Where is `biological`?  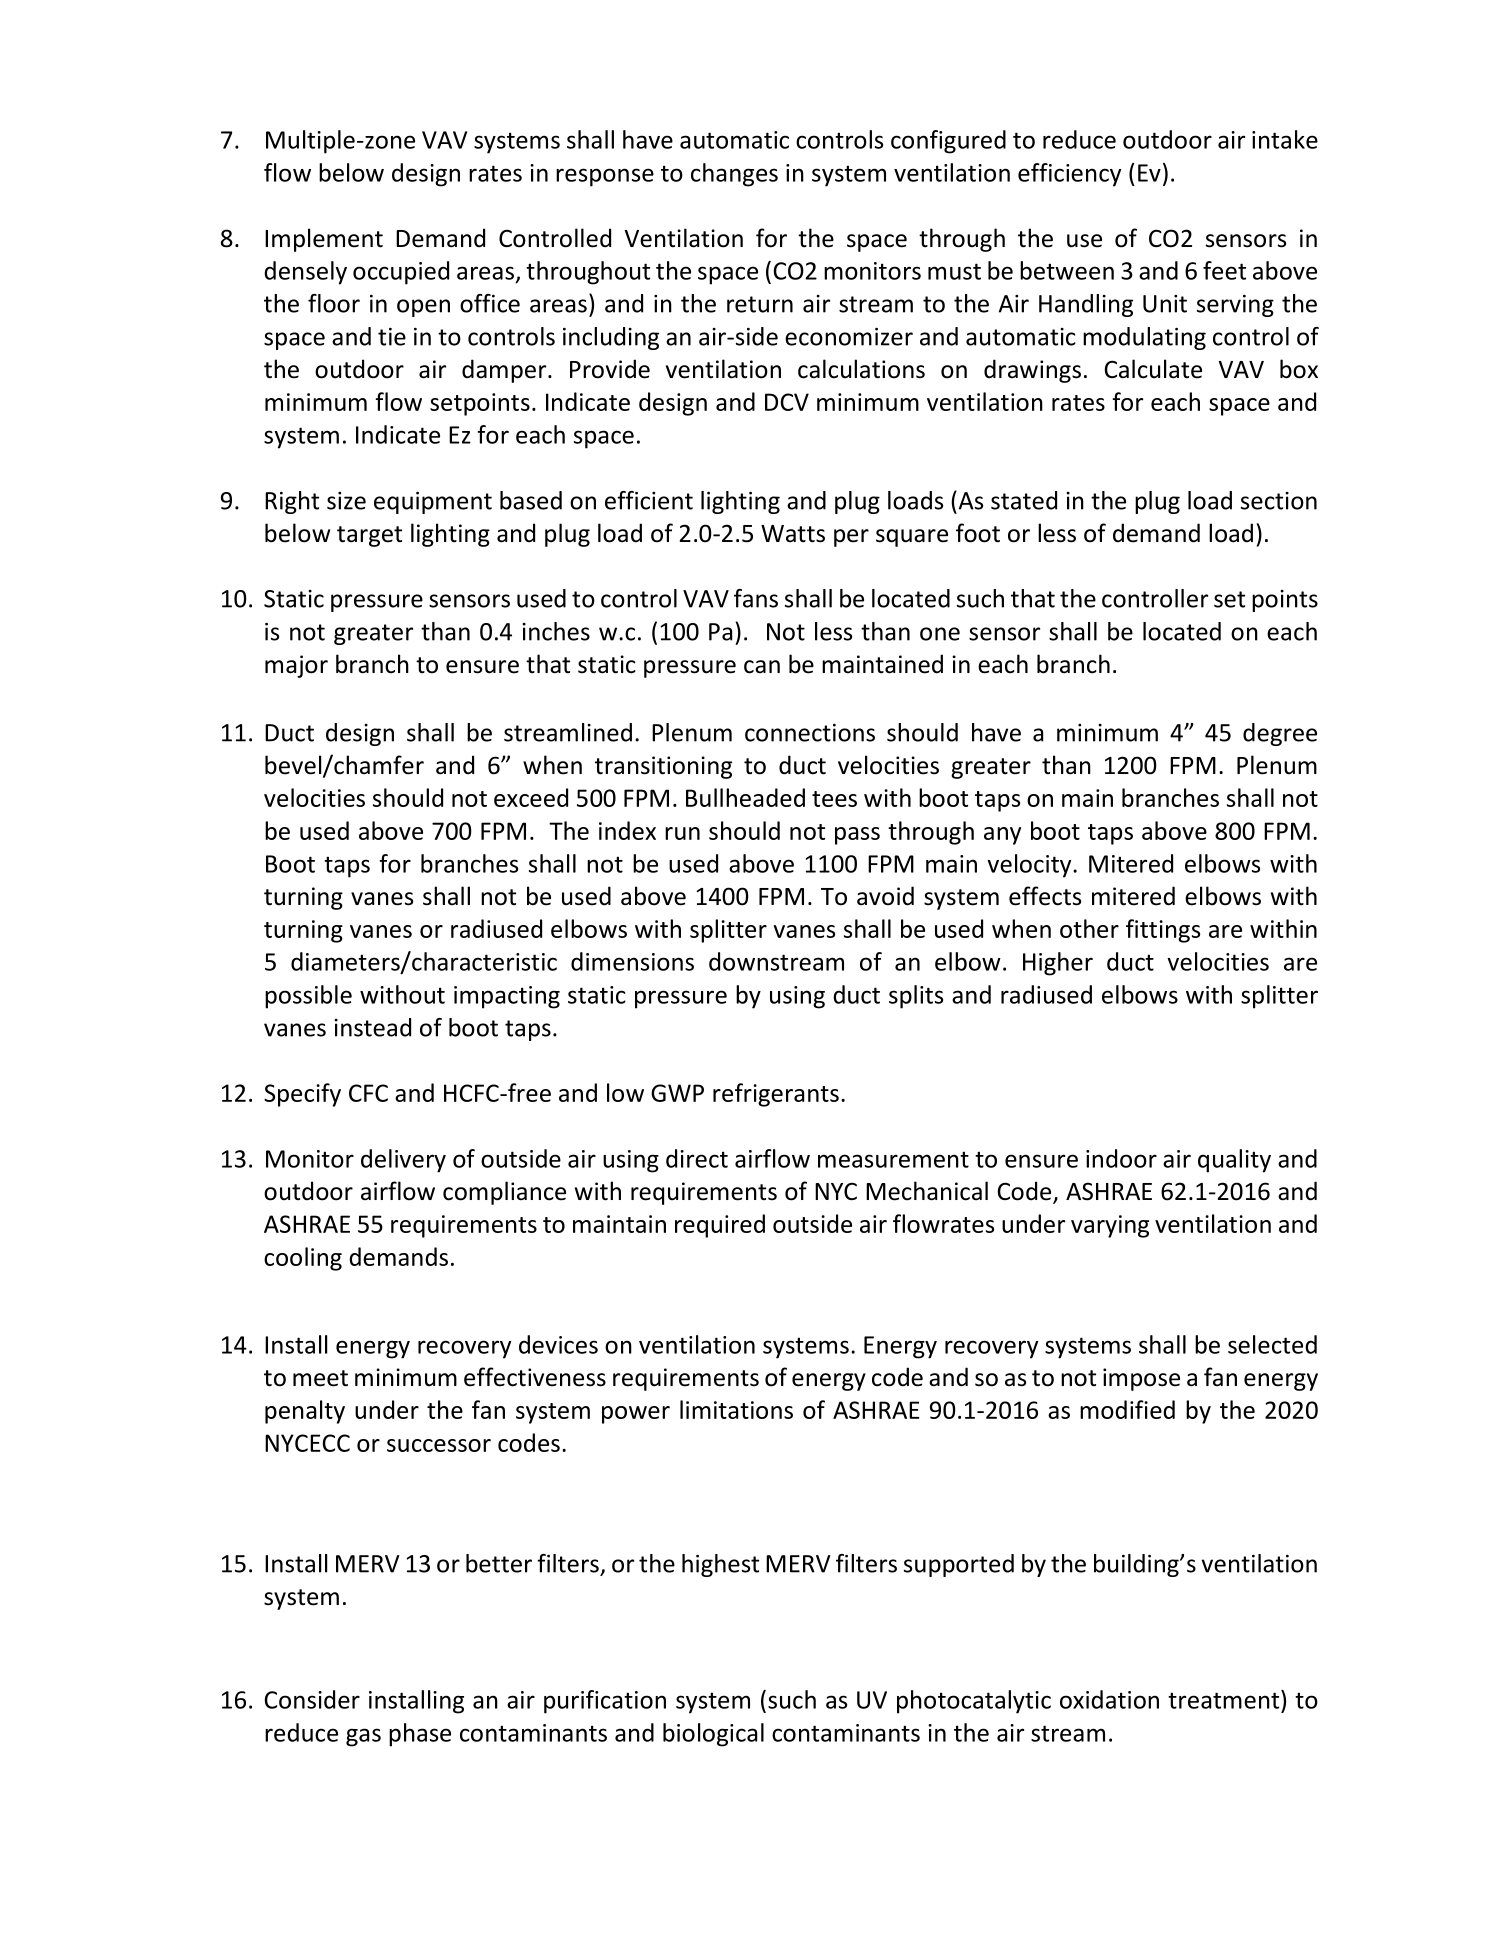 biological is located at coordinates (713, 1735).
